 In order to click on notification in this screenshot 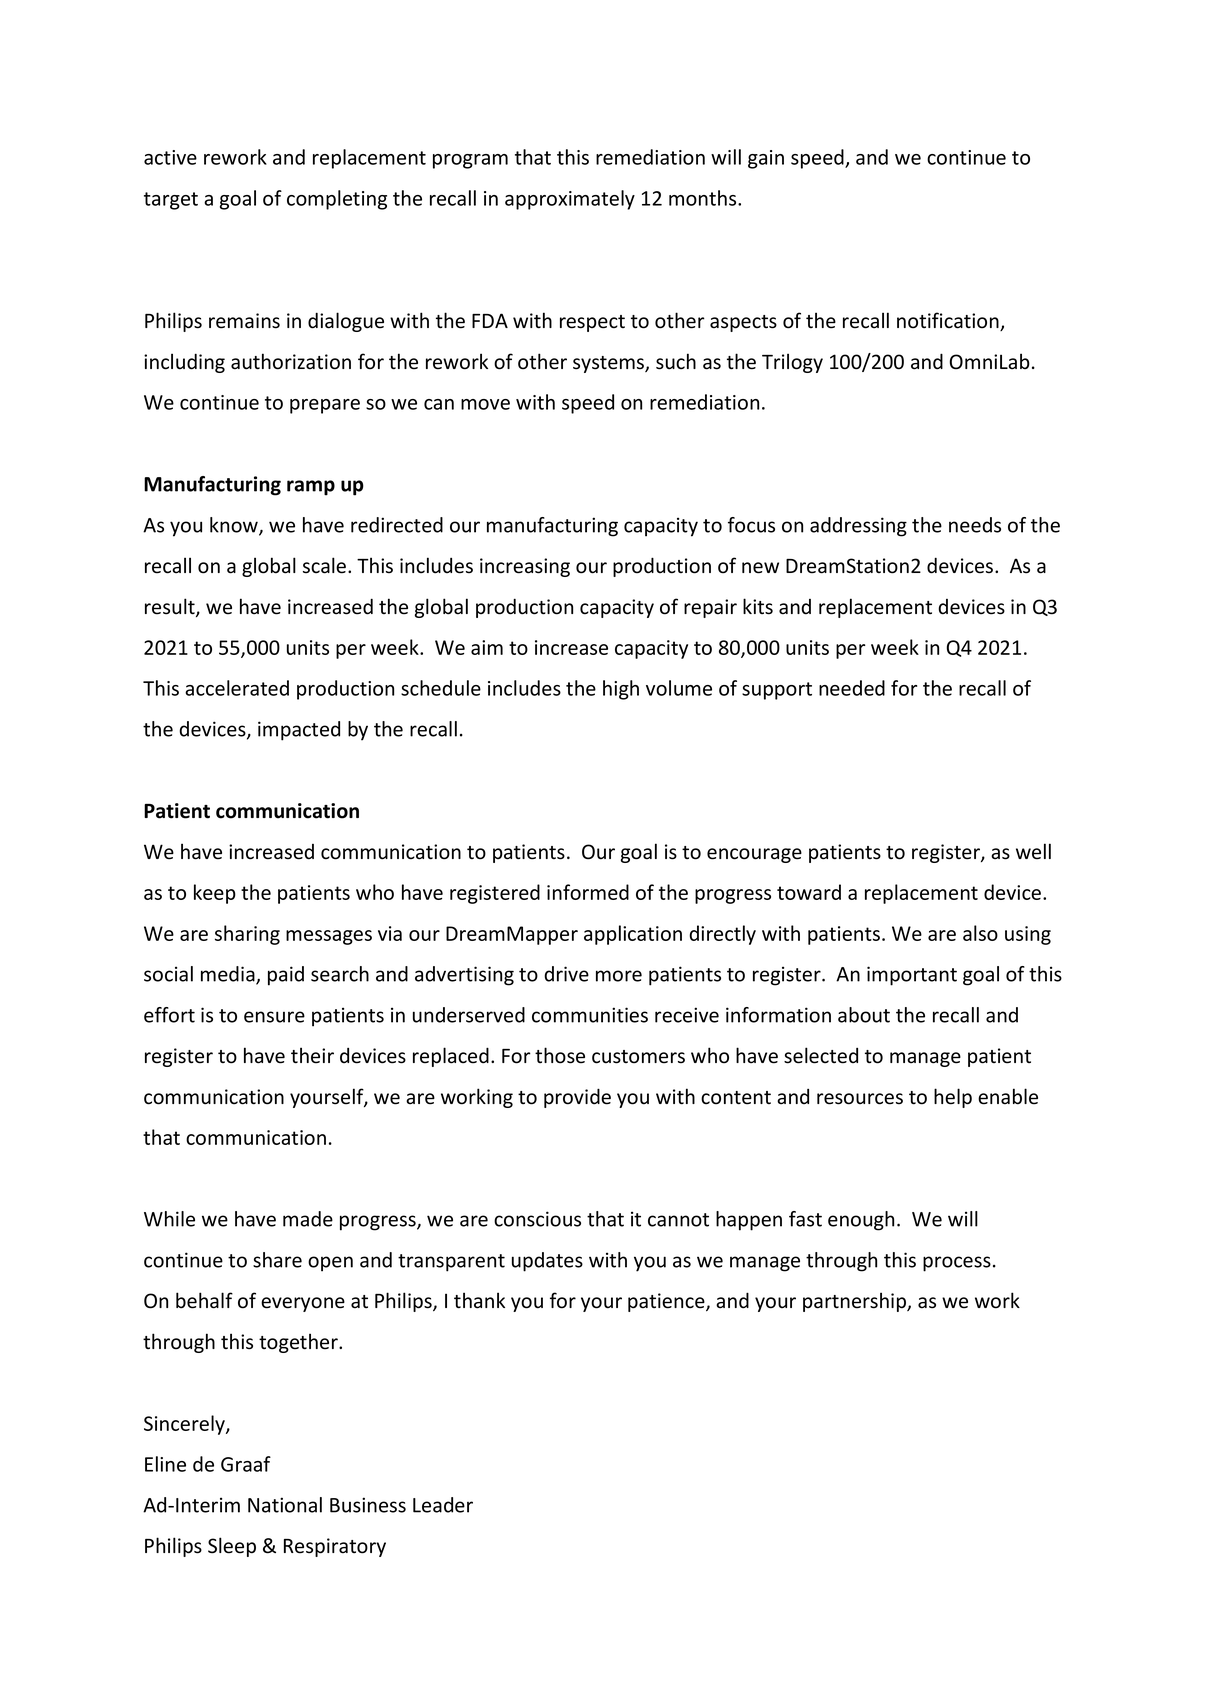, I will do `click(949, 321)`.
